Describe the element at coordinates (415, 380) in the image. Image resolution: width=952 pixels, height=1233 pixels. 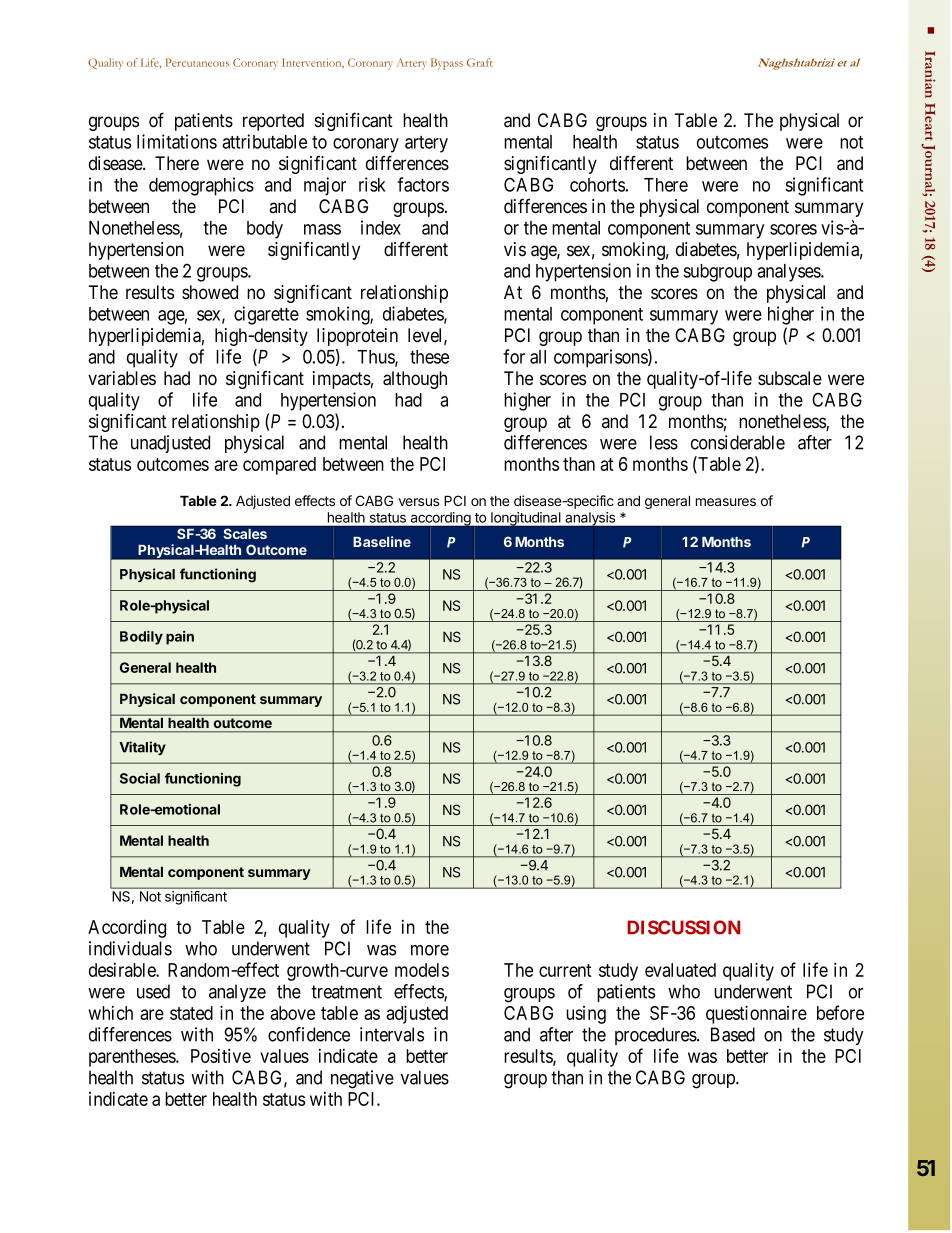
I see `although` at that location.
